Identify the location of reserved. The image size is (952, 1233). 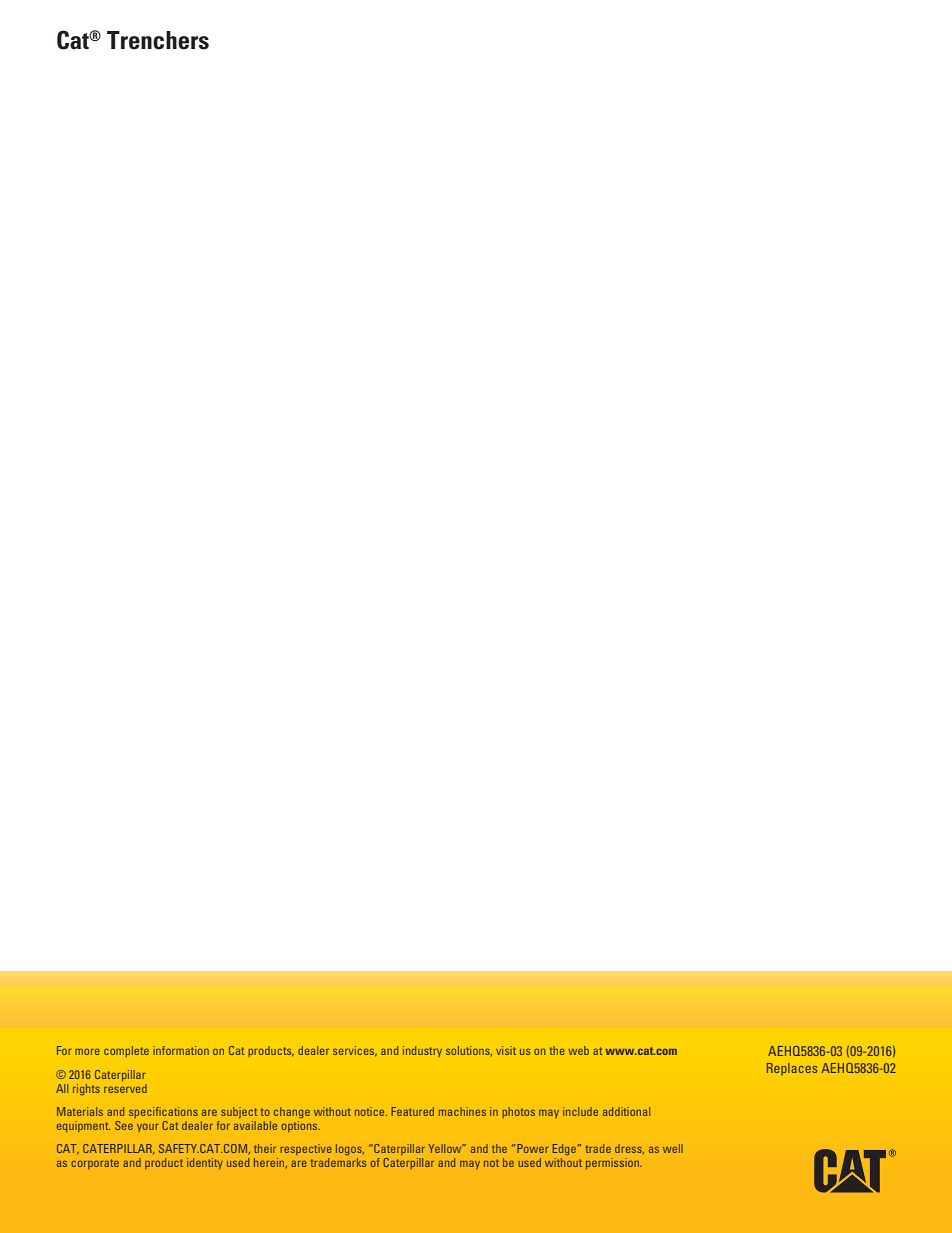
(125, 1088).
